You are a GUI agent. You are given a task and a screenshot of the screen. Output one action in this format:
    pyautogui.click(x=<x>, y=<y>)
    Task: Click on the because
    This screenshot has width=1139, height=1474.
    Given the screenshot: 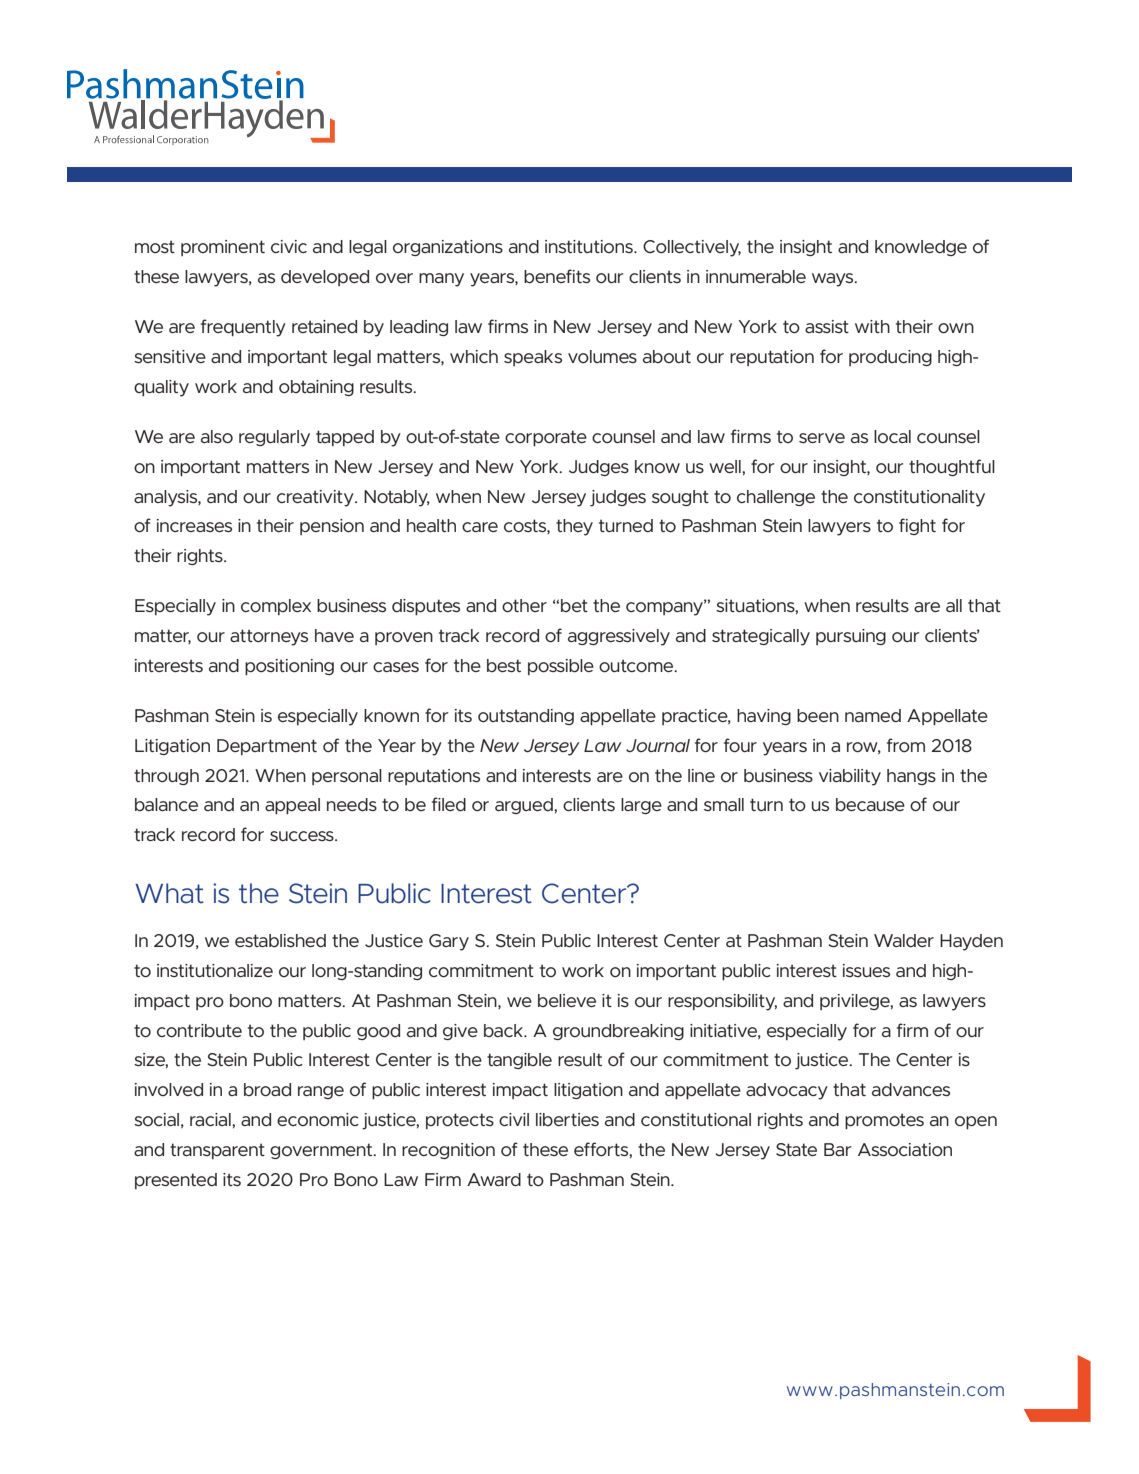 What is the action you would take?
    pyautogui.click(x=870, y=804)
